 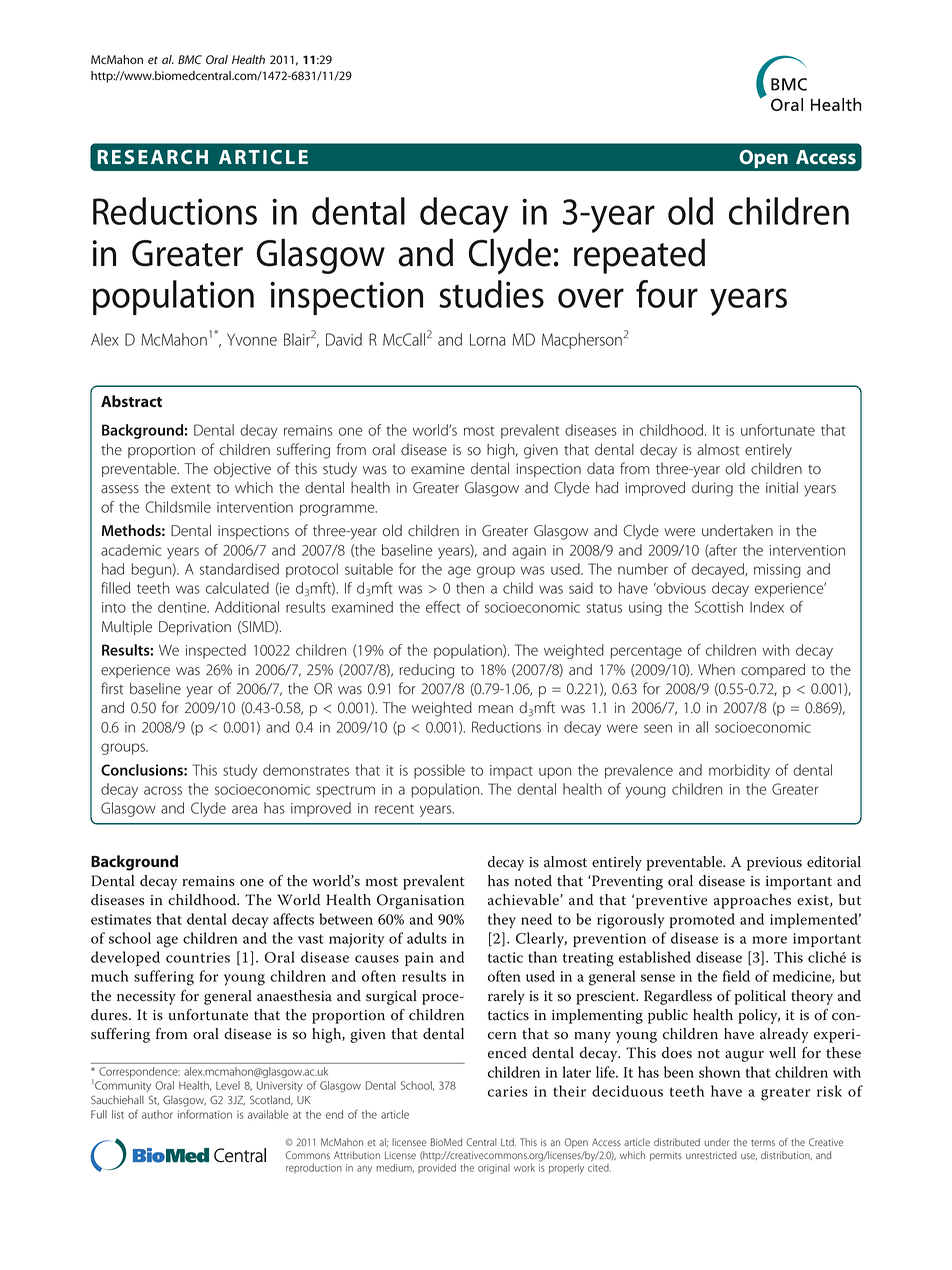 What do you see at coordinates (163, 790) in the page?
I see `across` at bounding box center [163, 790].
